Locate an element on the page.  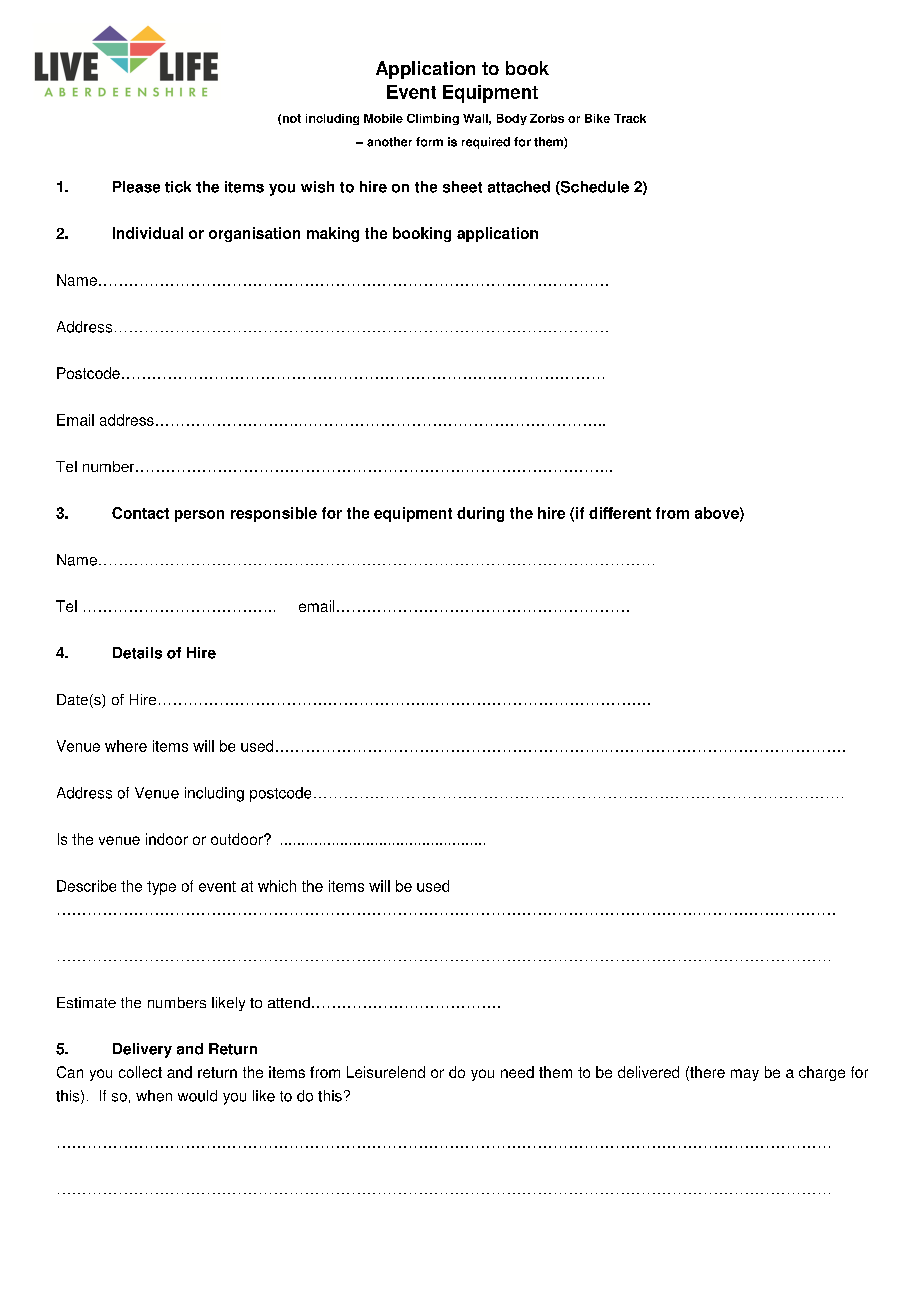
need is located at coordinates (517, 1072).
